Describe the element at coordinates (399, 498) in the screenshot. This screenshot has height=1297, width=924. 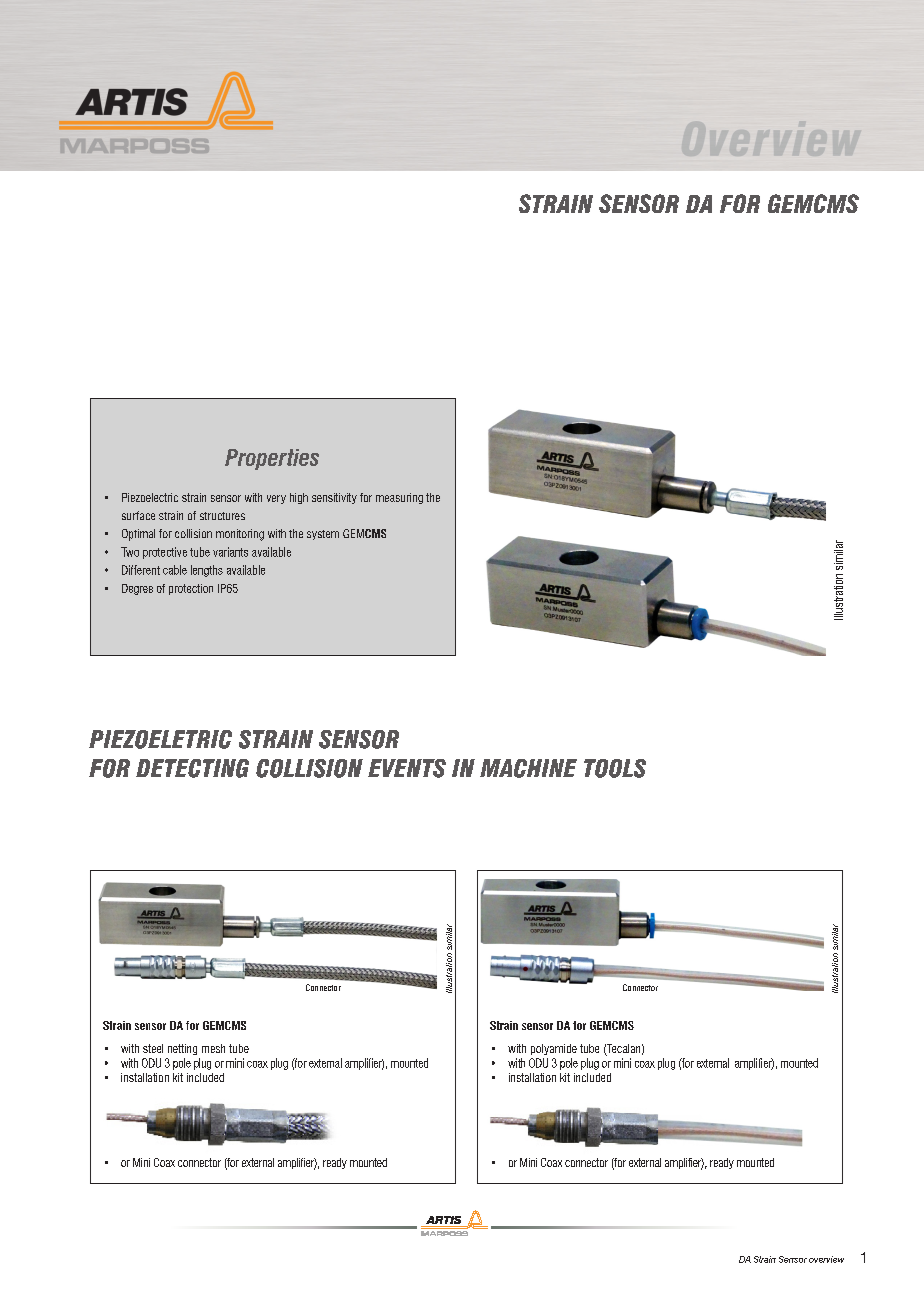
I see `measuring` at that location.
